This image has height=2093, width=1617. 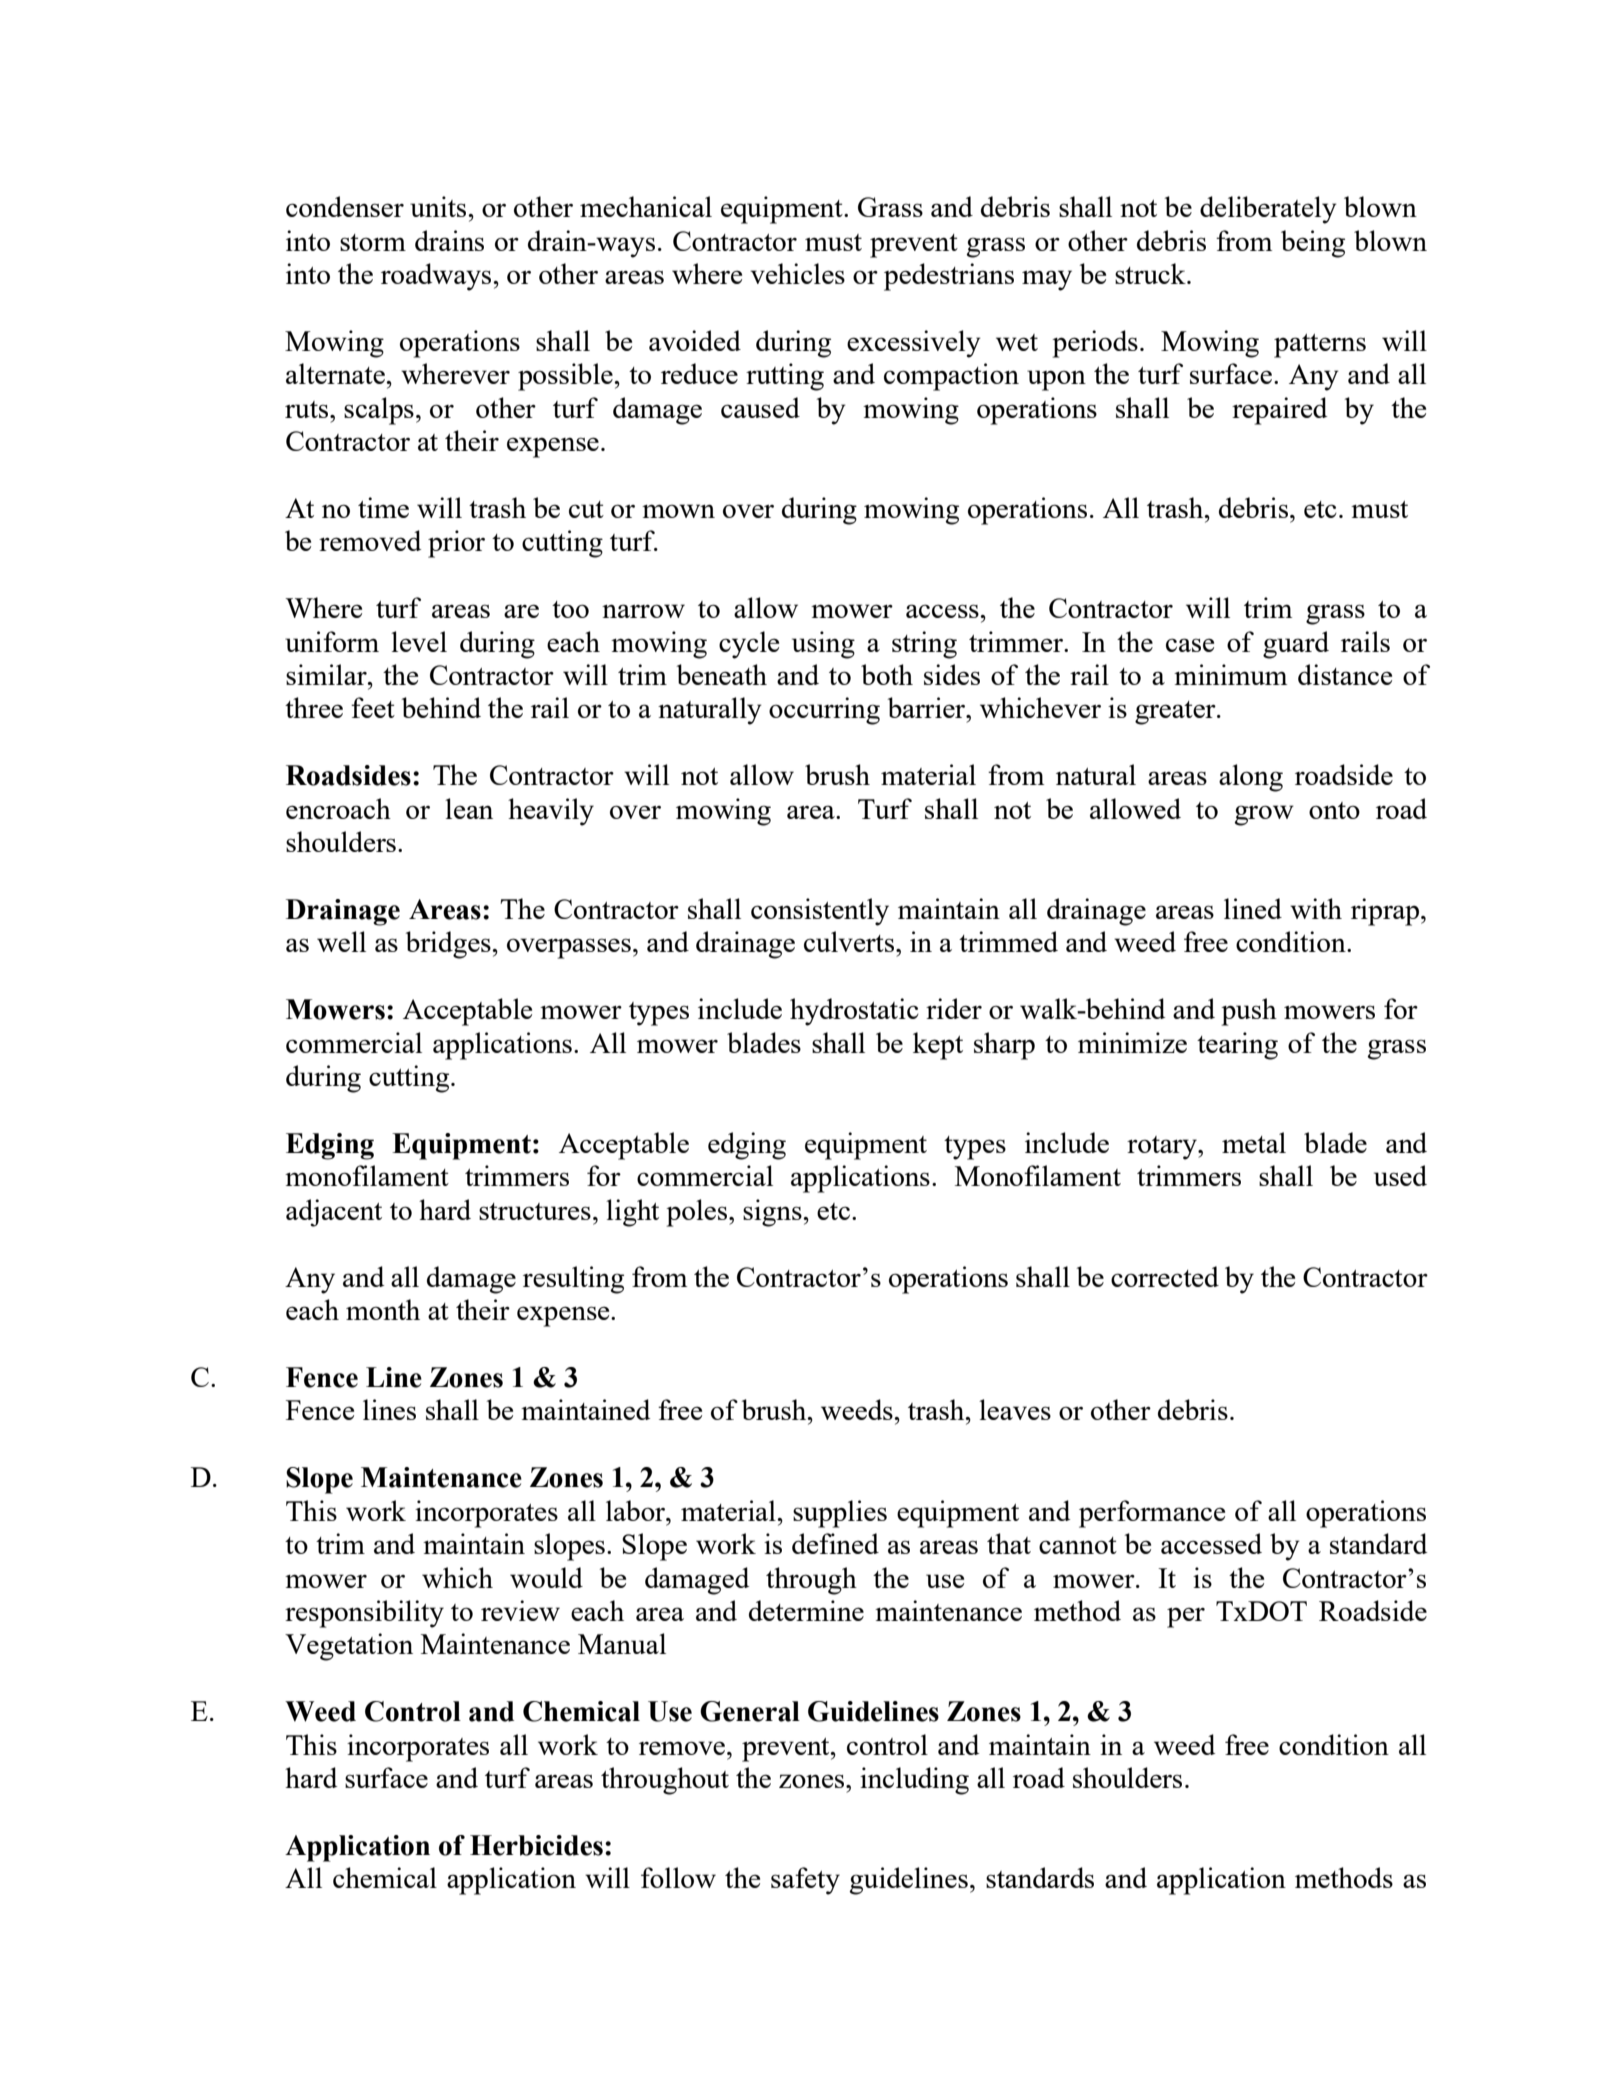 I want to click on month, so click(x=383, y=1309).
